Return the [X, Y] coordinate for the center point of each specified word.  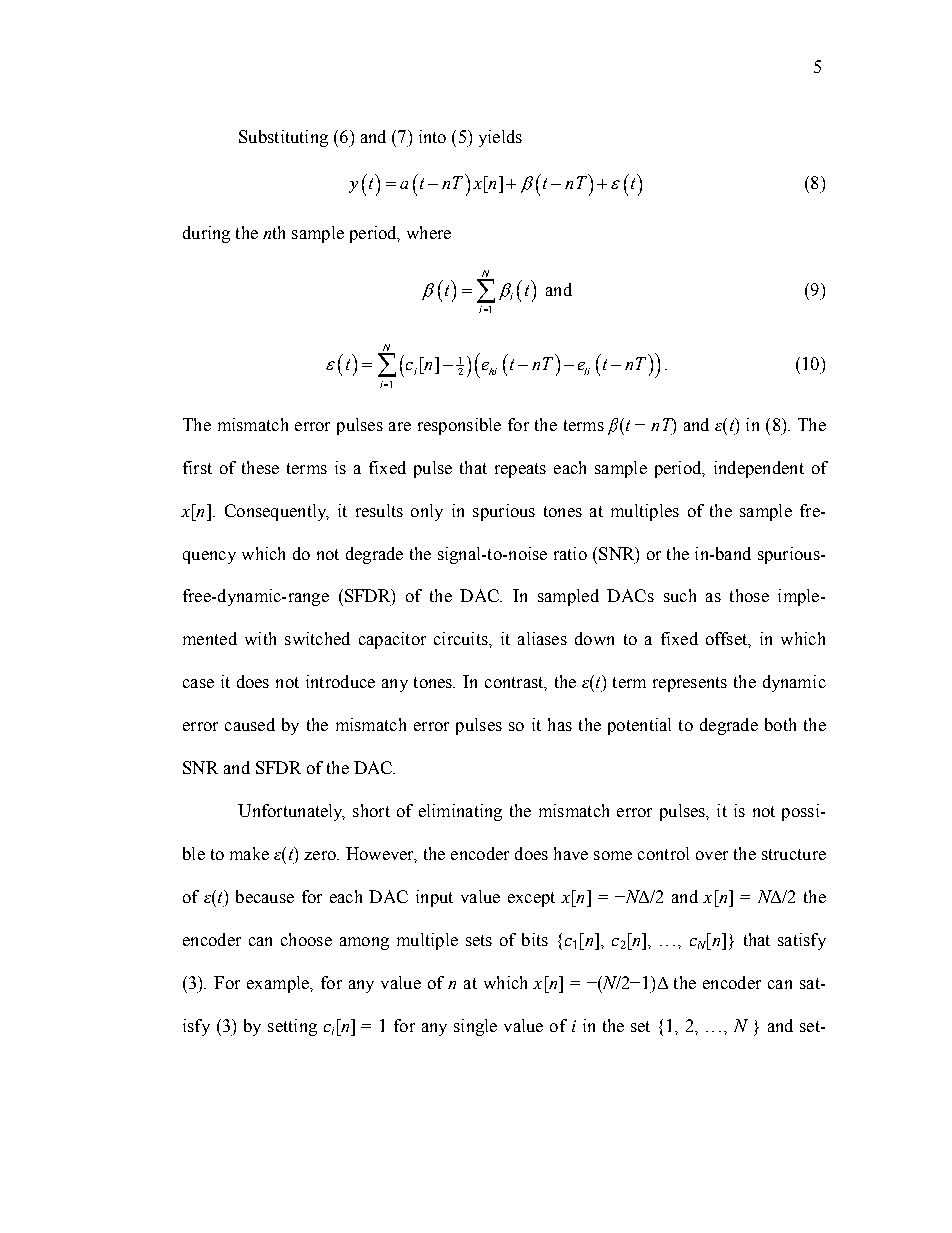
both [780, 724]
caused [250, 724]
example [279, 984]
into [432, 136]
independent [759, 469]
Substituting [283, 138]
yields [500, 138]
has [560, 724]
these [260, 467]
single [475, 1027]
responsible [459, 426]
